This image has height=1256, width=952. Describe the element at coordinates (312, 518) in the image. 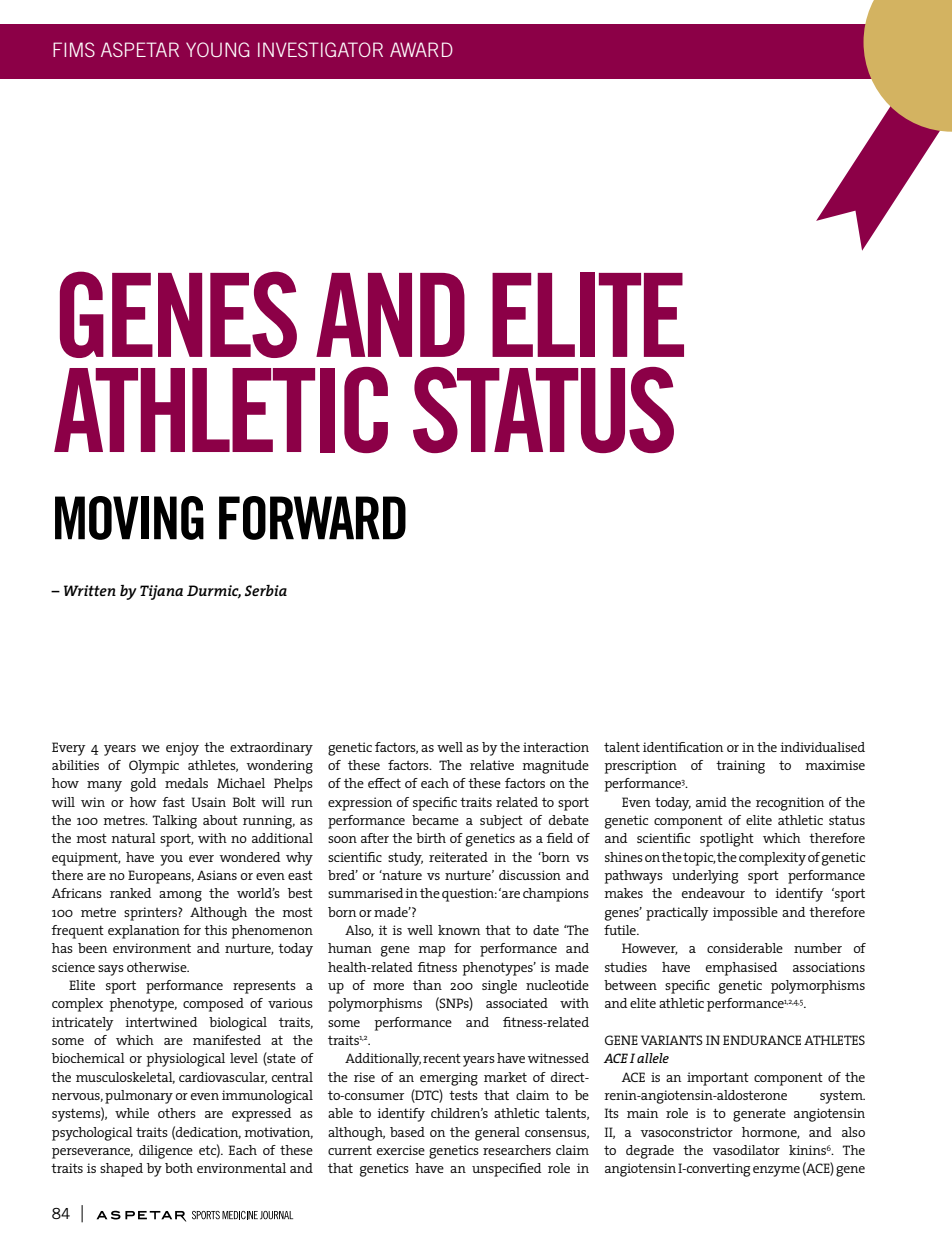

I see `FORWARD` at that location.
